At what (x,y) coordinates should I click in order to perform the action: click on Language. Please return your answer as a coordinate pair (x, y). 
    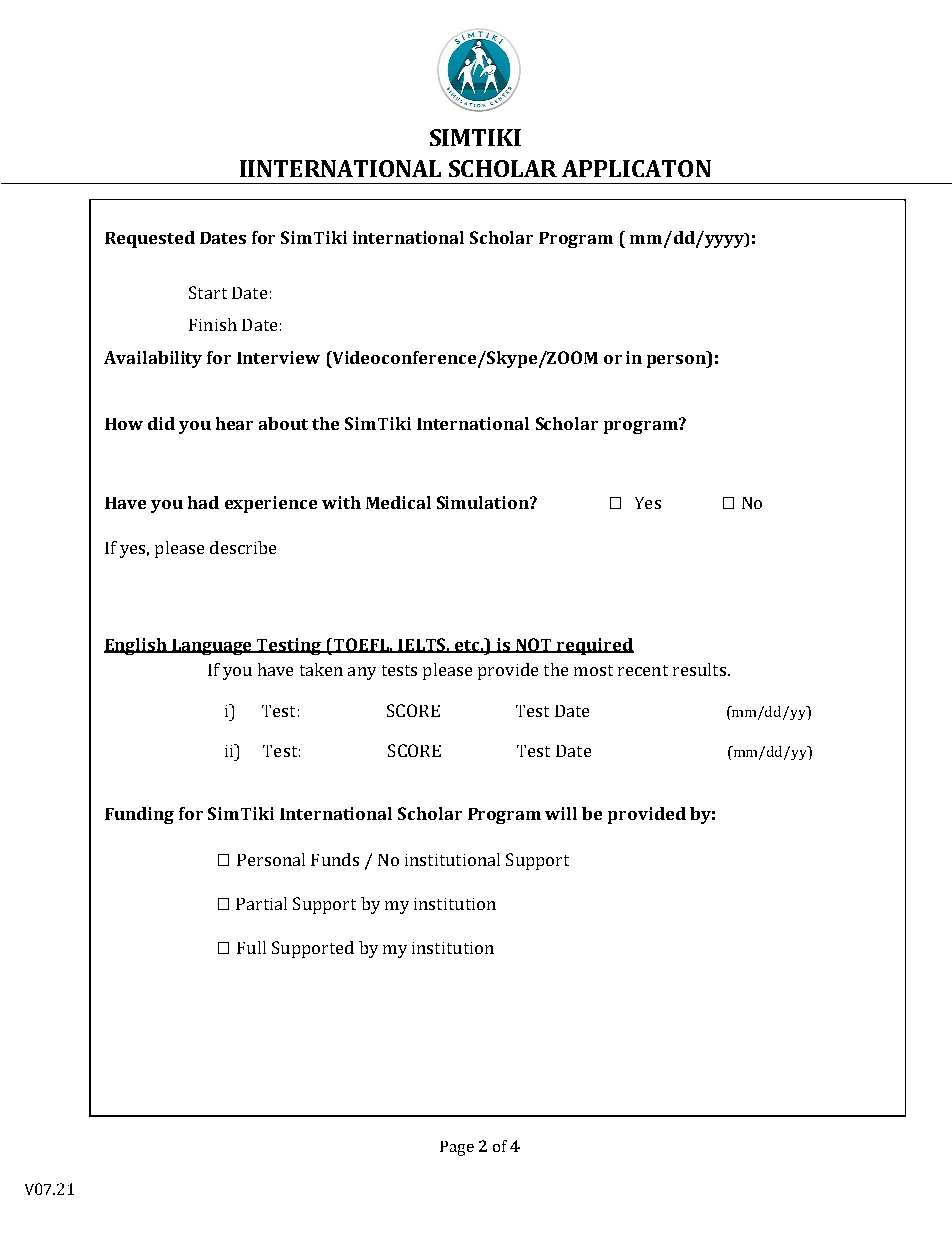
    Looking at the image, I should click on (212, 647).
